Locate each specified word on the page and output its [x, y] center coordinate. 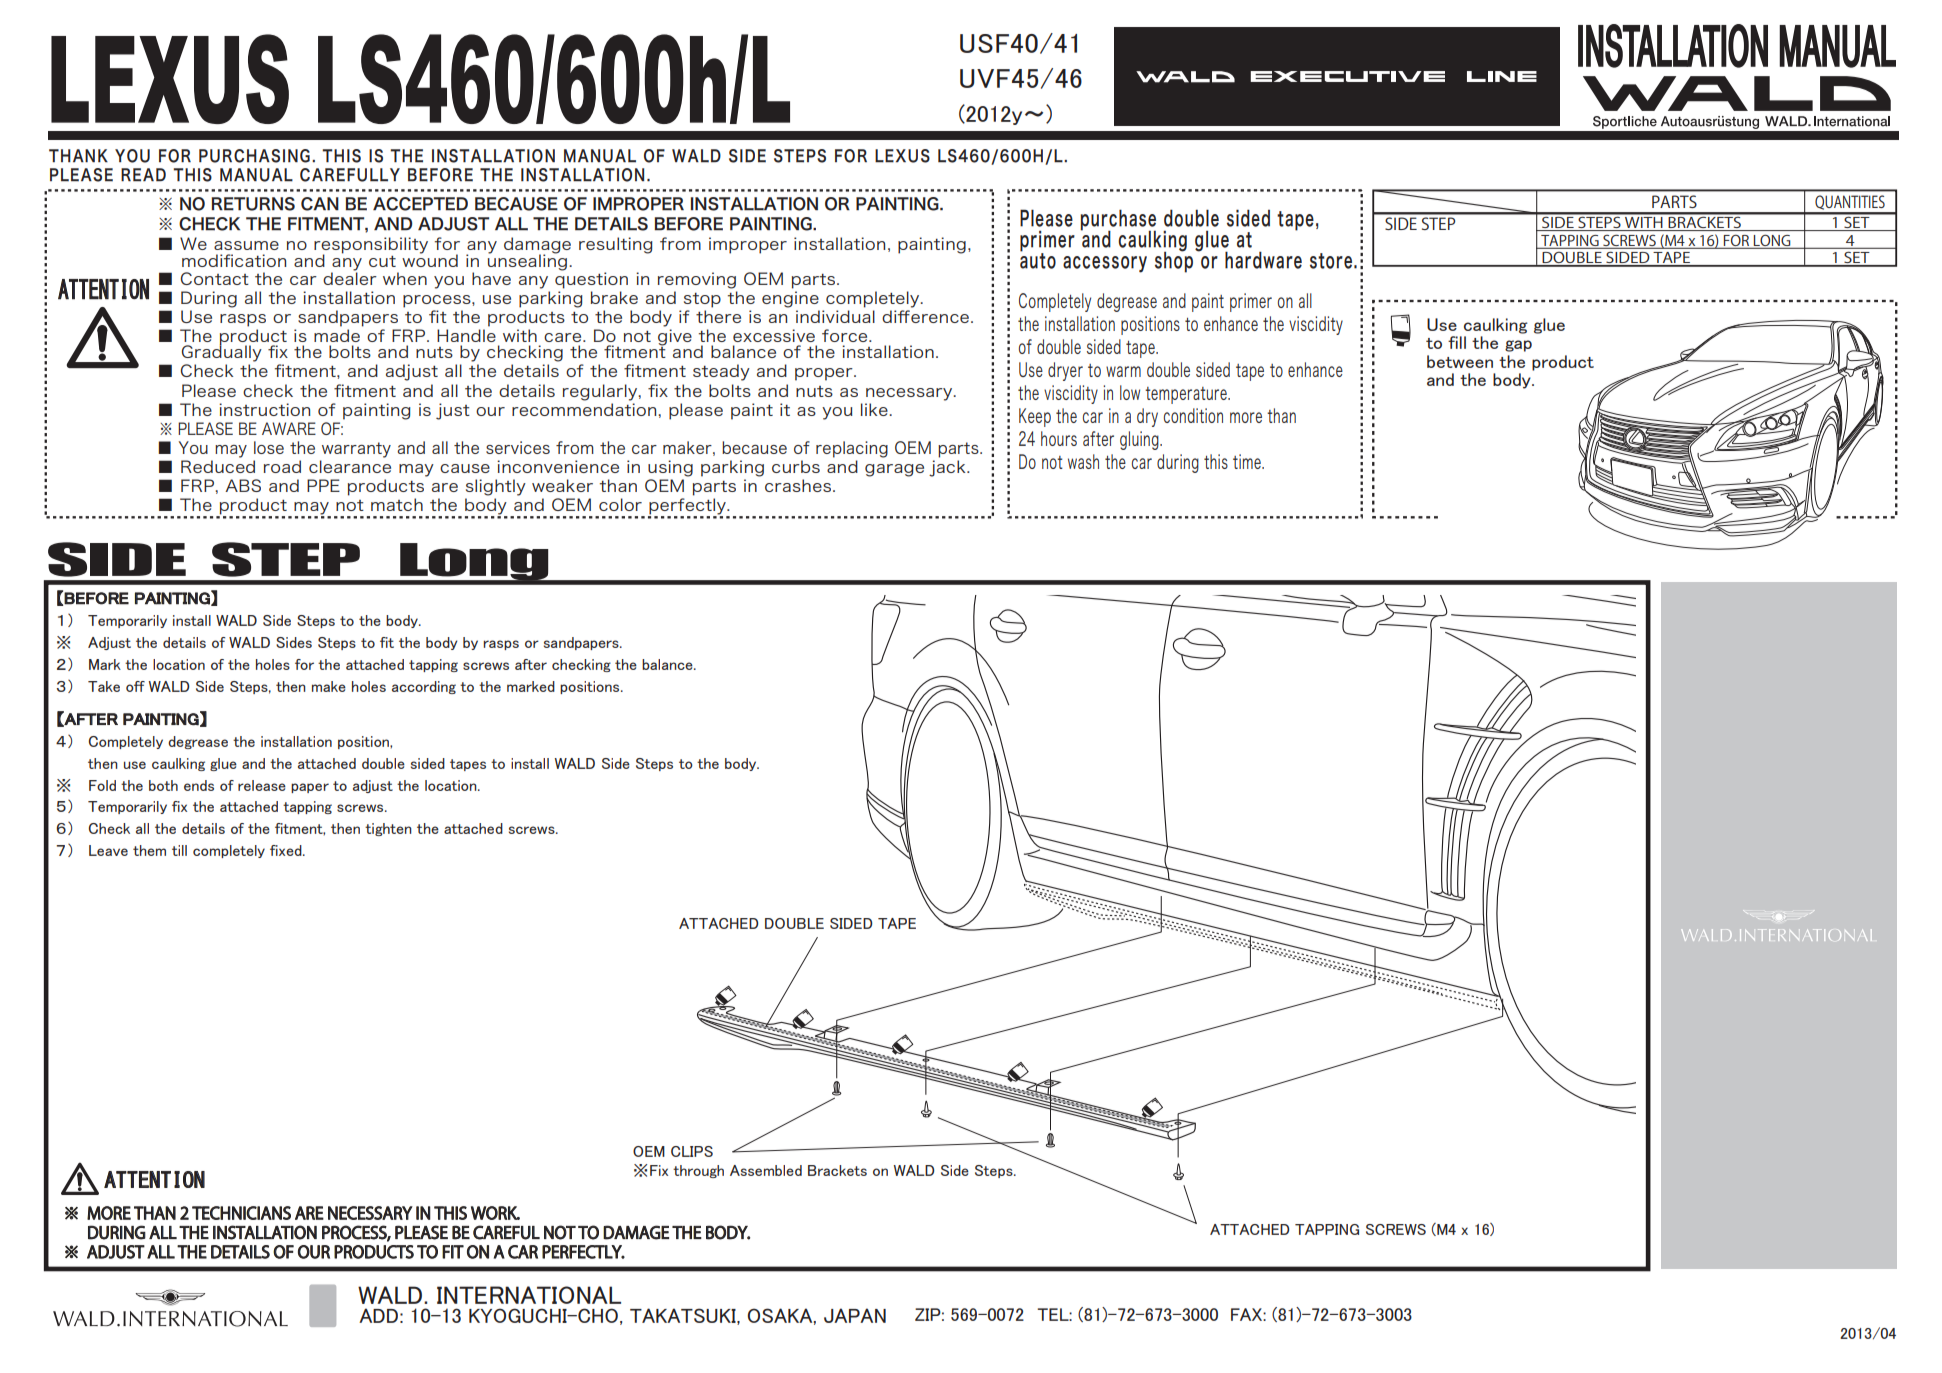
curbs [796, 466]
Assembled [766, 1170]
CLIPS [692, 1151]
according [424, 687]
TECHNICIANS [241, 1213]
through [698, 1171]
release [262, 785]
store [1332, 261]
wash [1083, 461]
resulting [616, 245]
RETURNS [253, 204]
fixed [287, 850]
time [1248, 461]
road [282, 466]
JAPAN [855, 1315]
